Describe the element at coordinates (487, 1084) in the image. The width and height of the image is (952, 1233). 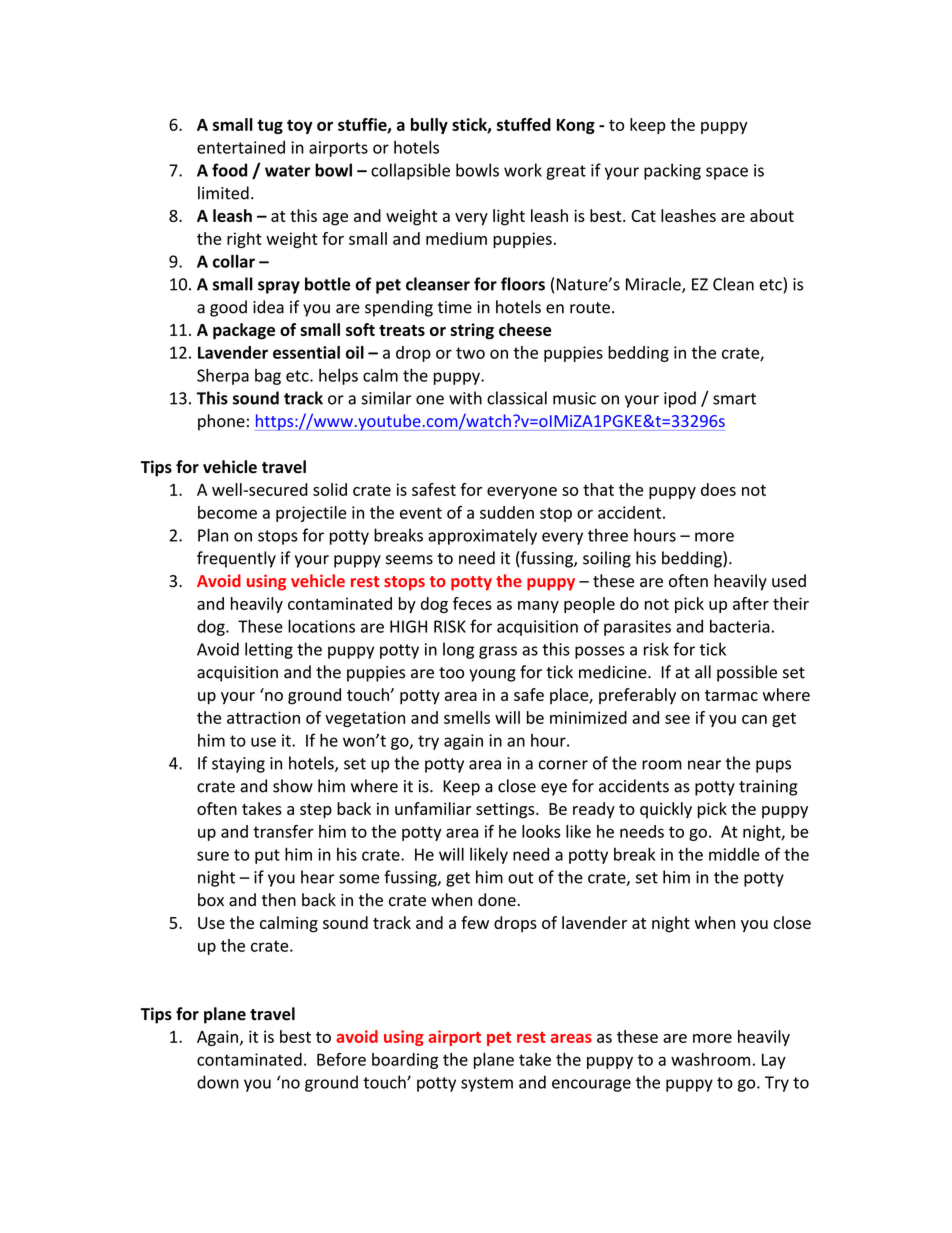
I see `system` at that location.
